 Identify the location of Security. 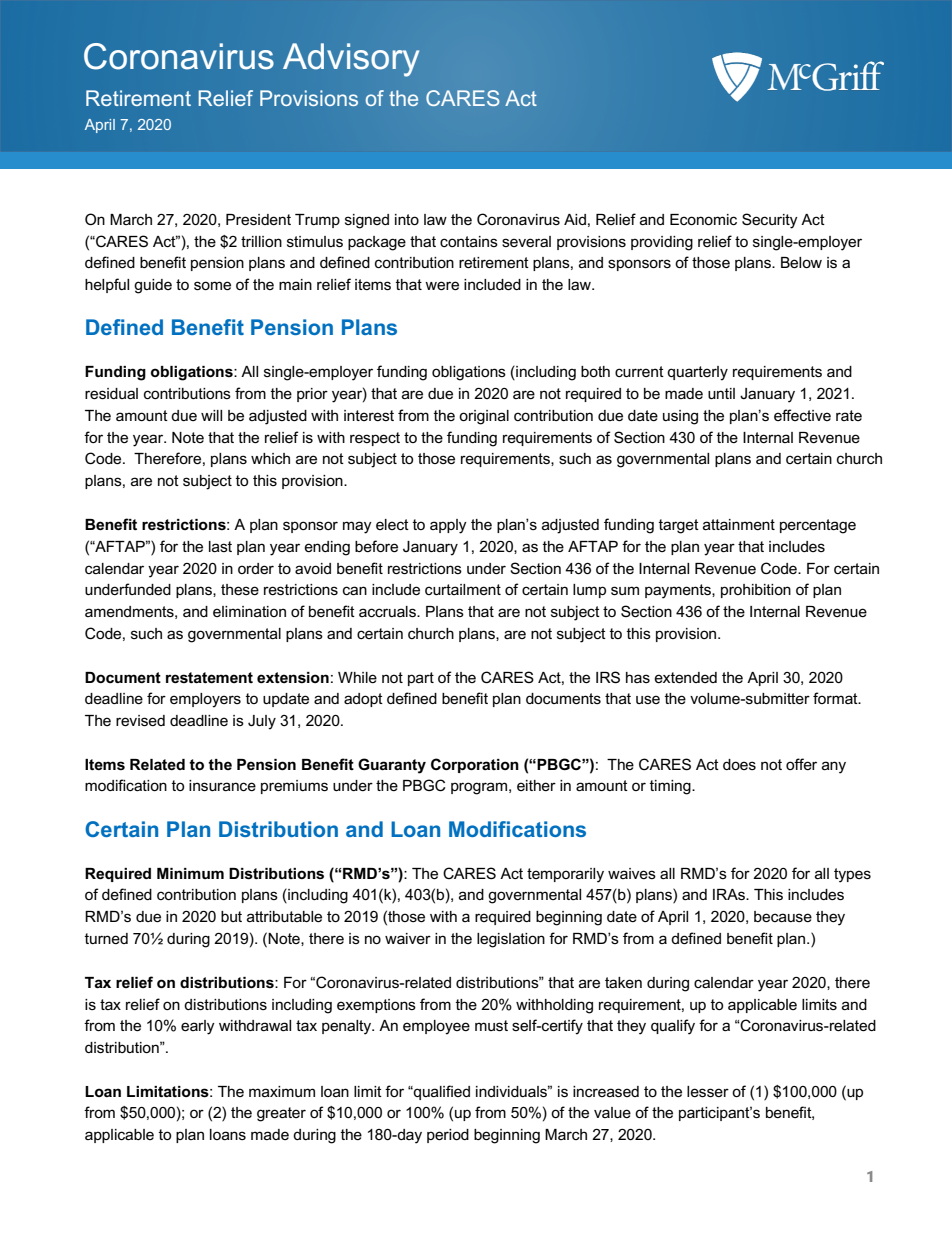
(770, 221).
